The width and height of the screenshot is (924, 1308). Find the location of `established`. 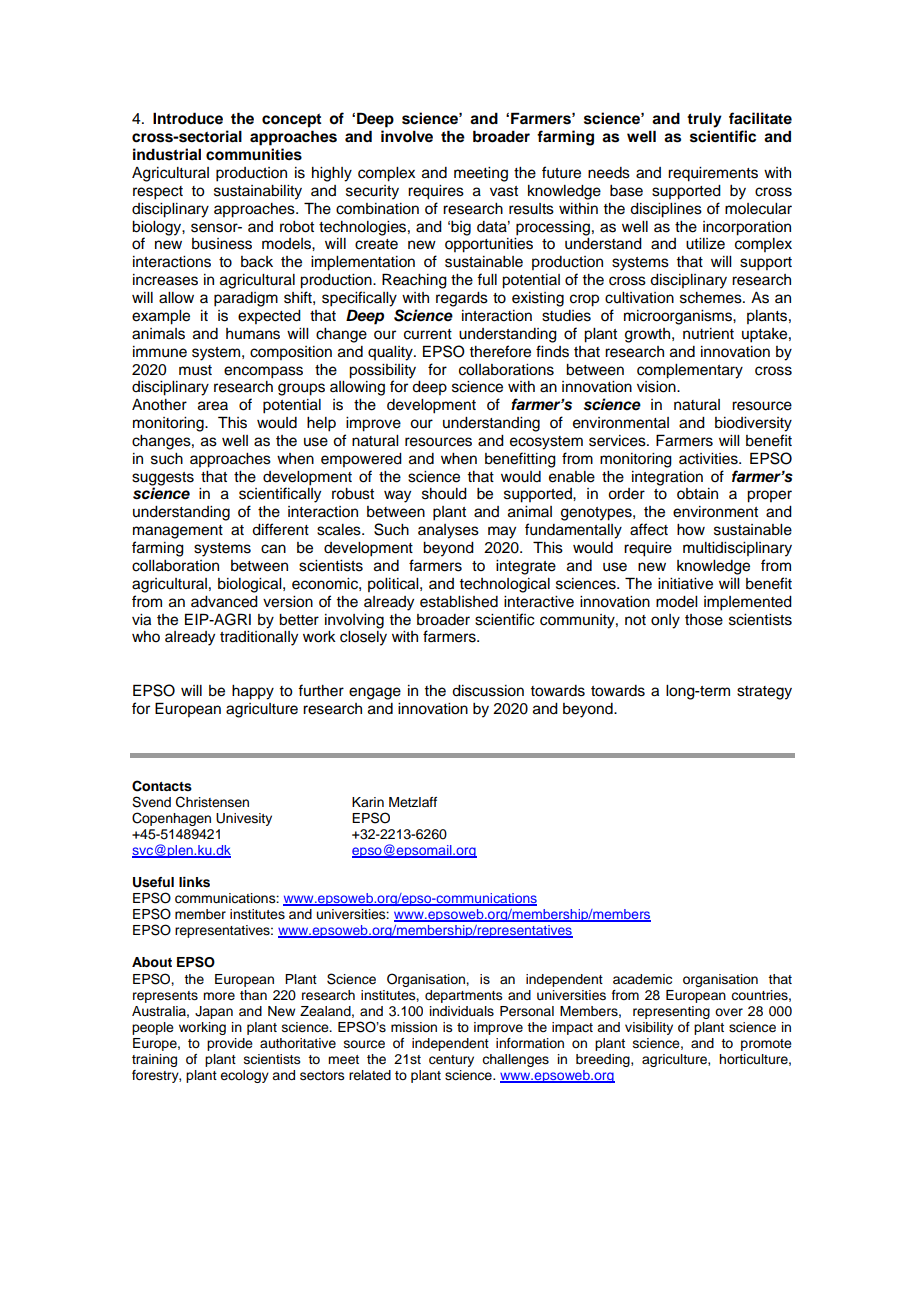

established is located at coordinates (459, 602).
